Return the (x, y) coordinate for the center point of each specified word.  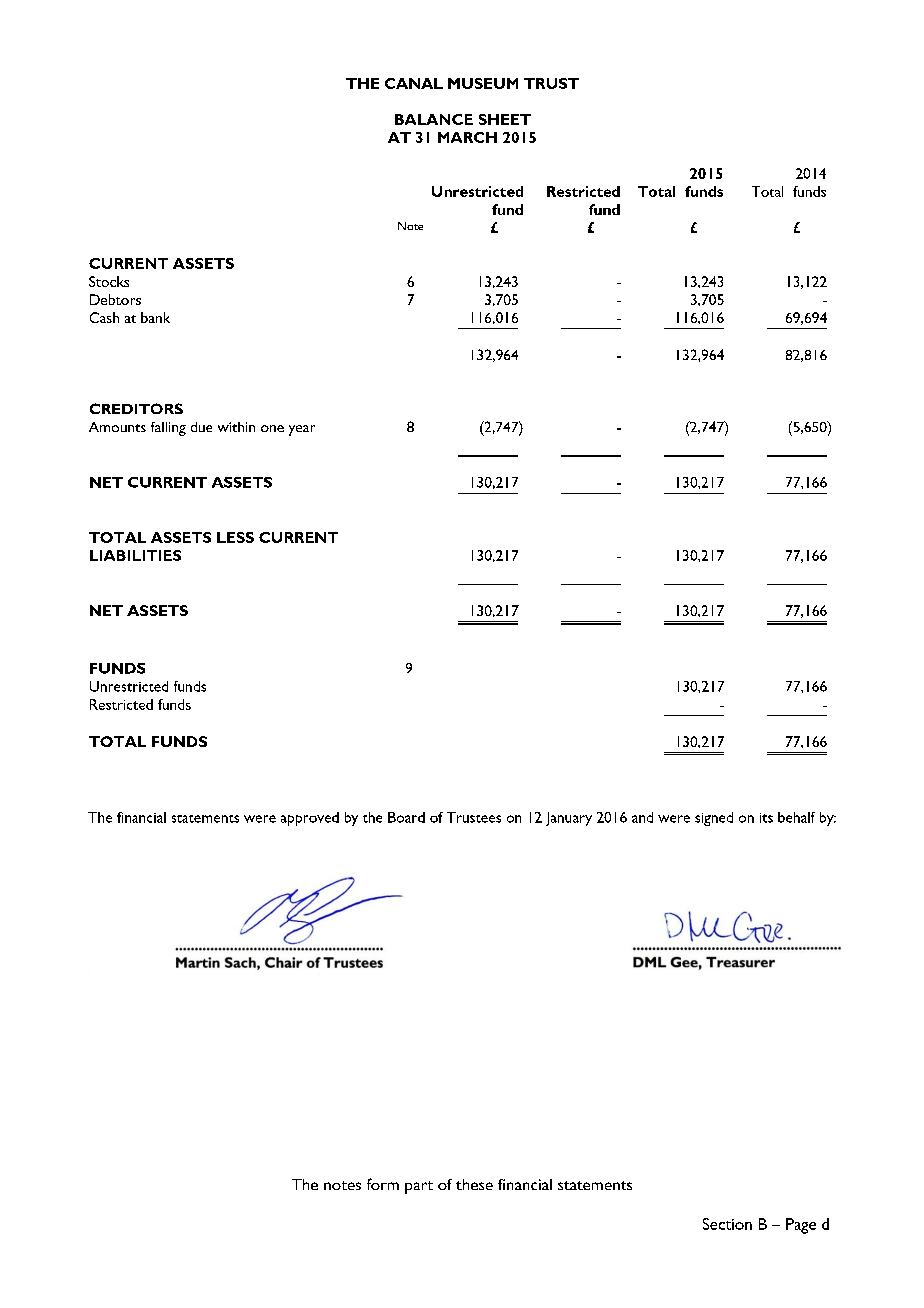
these (474, 1184)
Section (727, 1224)
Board (406, 817)
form (383, 1184)
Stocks (109, 281)
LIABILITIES (135, 555)
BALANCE (434, 119)
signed (714, 819)
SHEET (505, 119)
